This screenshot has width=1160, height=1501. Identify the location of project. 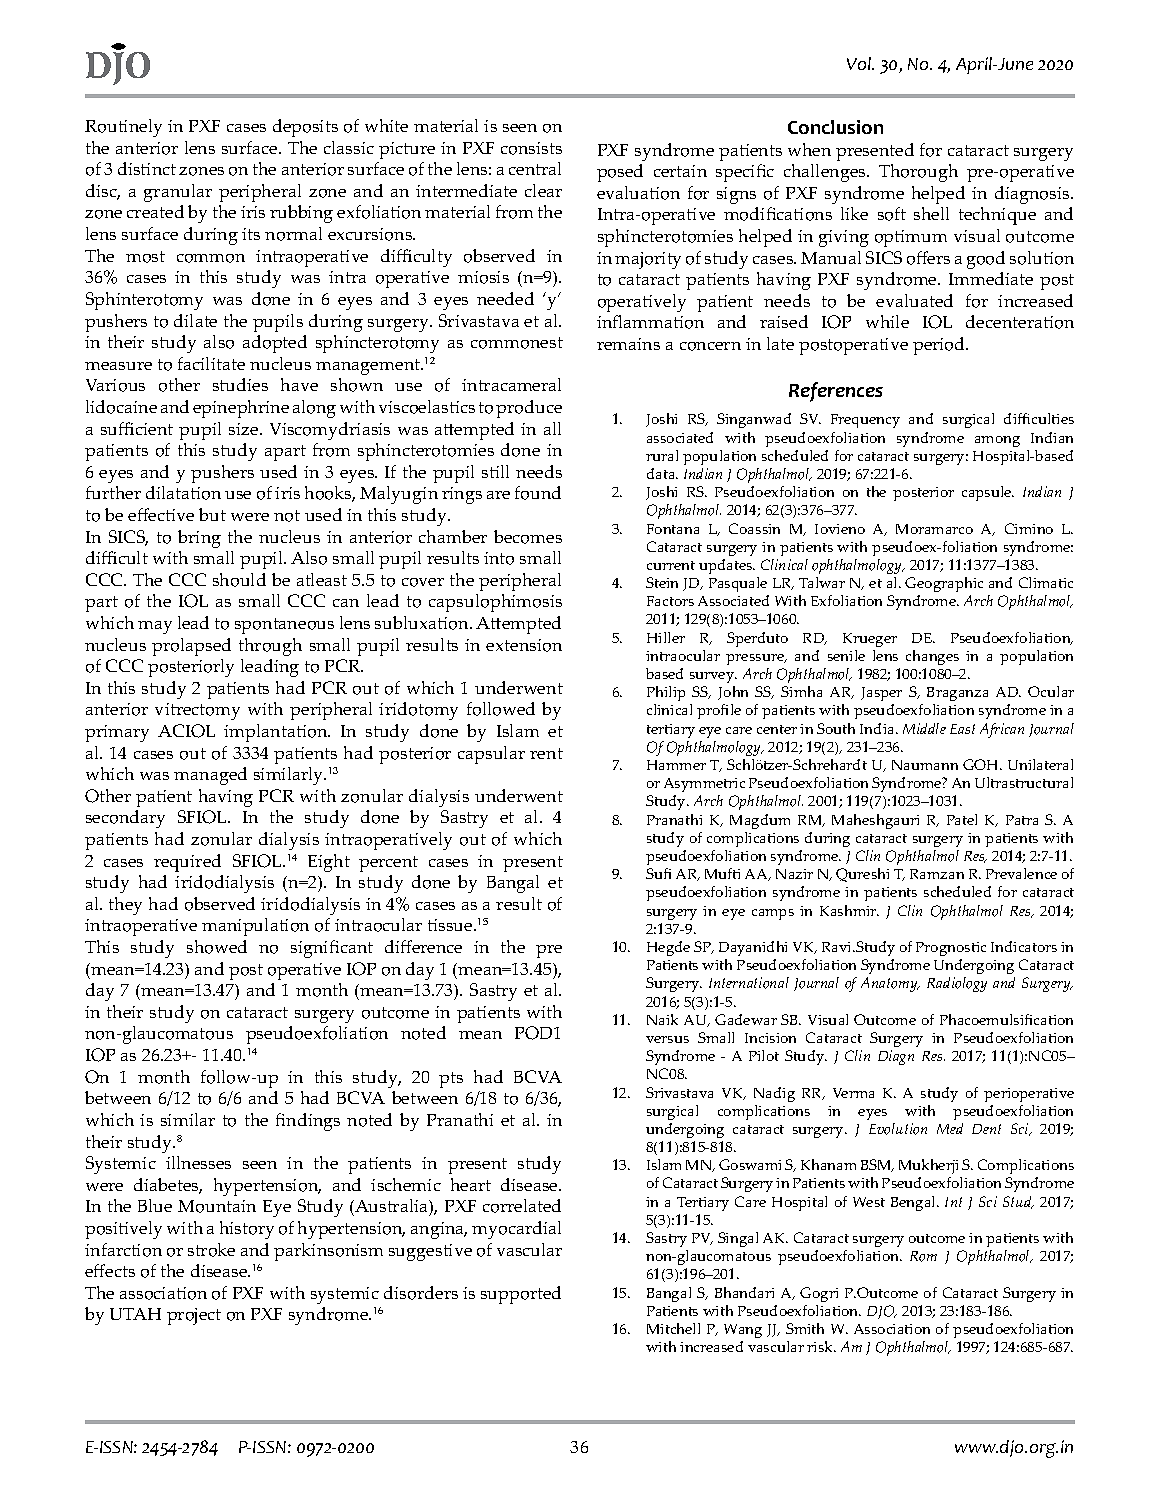
(194, 1316).
